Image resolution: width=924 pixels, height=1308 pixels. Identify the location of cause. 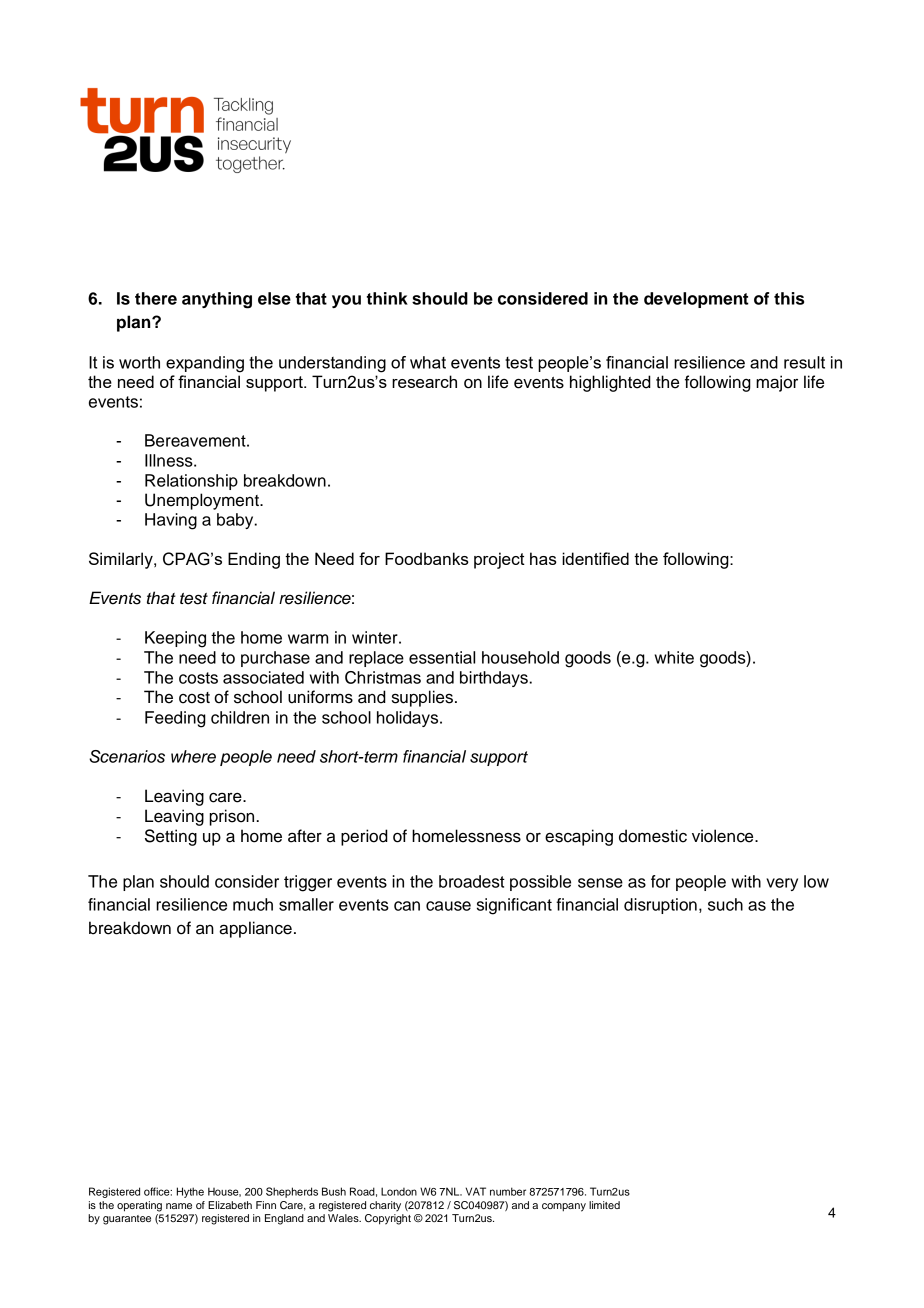
(448, 906).
